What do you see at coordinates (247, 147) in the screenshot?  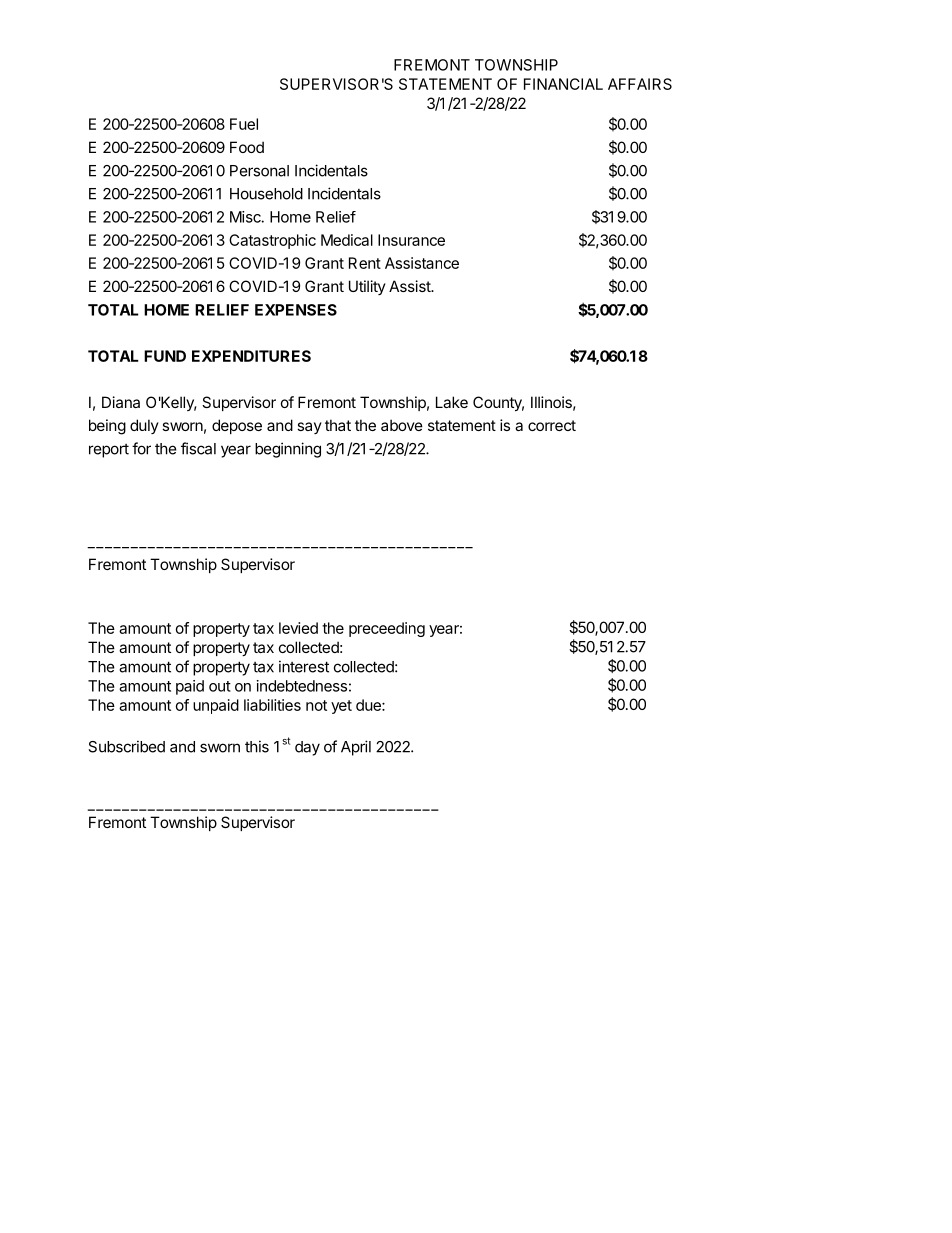 I see `Food` at bounding box center [247, 147].
